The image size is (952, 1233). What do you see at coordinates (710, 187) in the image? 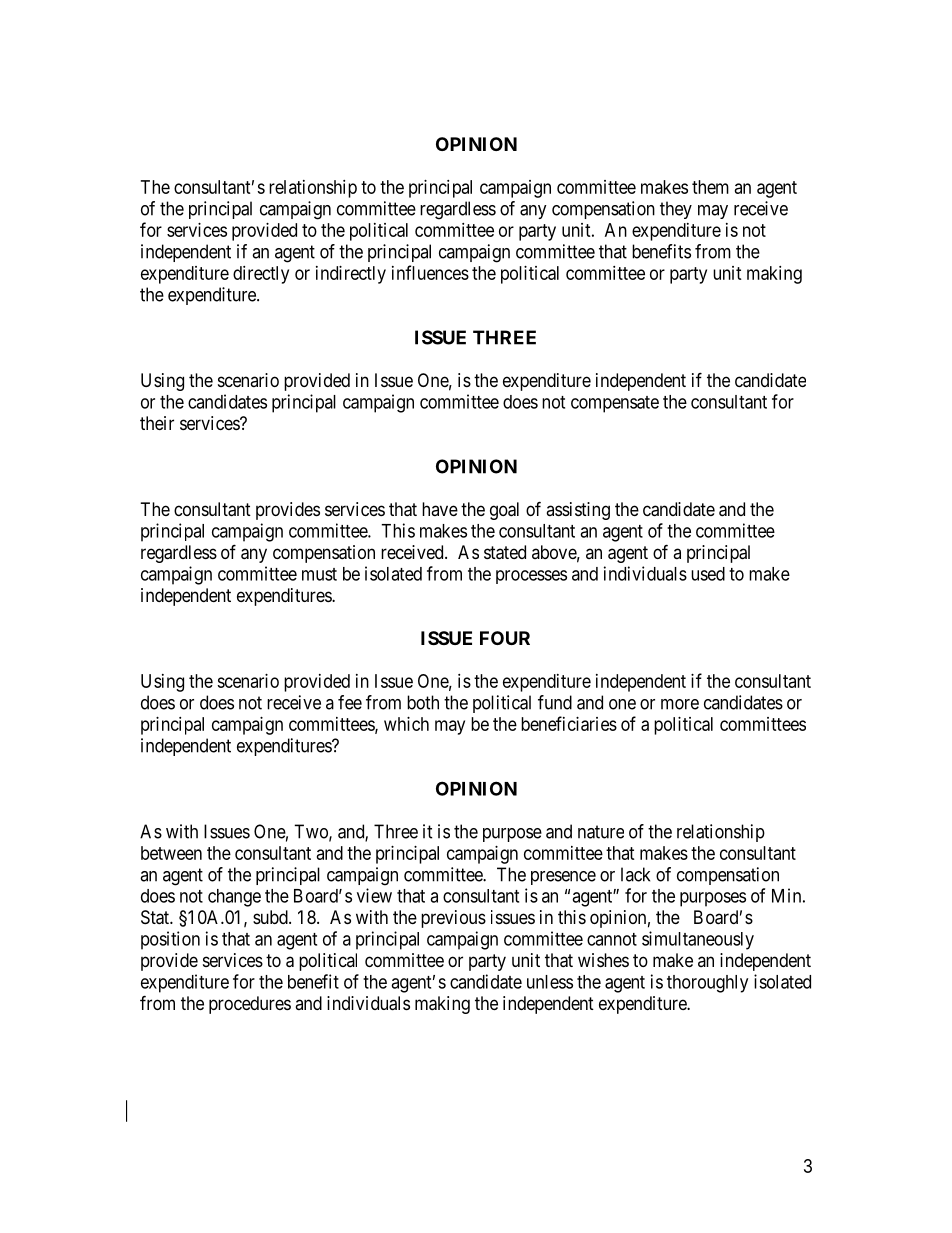
I see `them` at bounding box center [710, 187].
